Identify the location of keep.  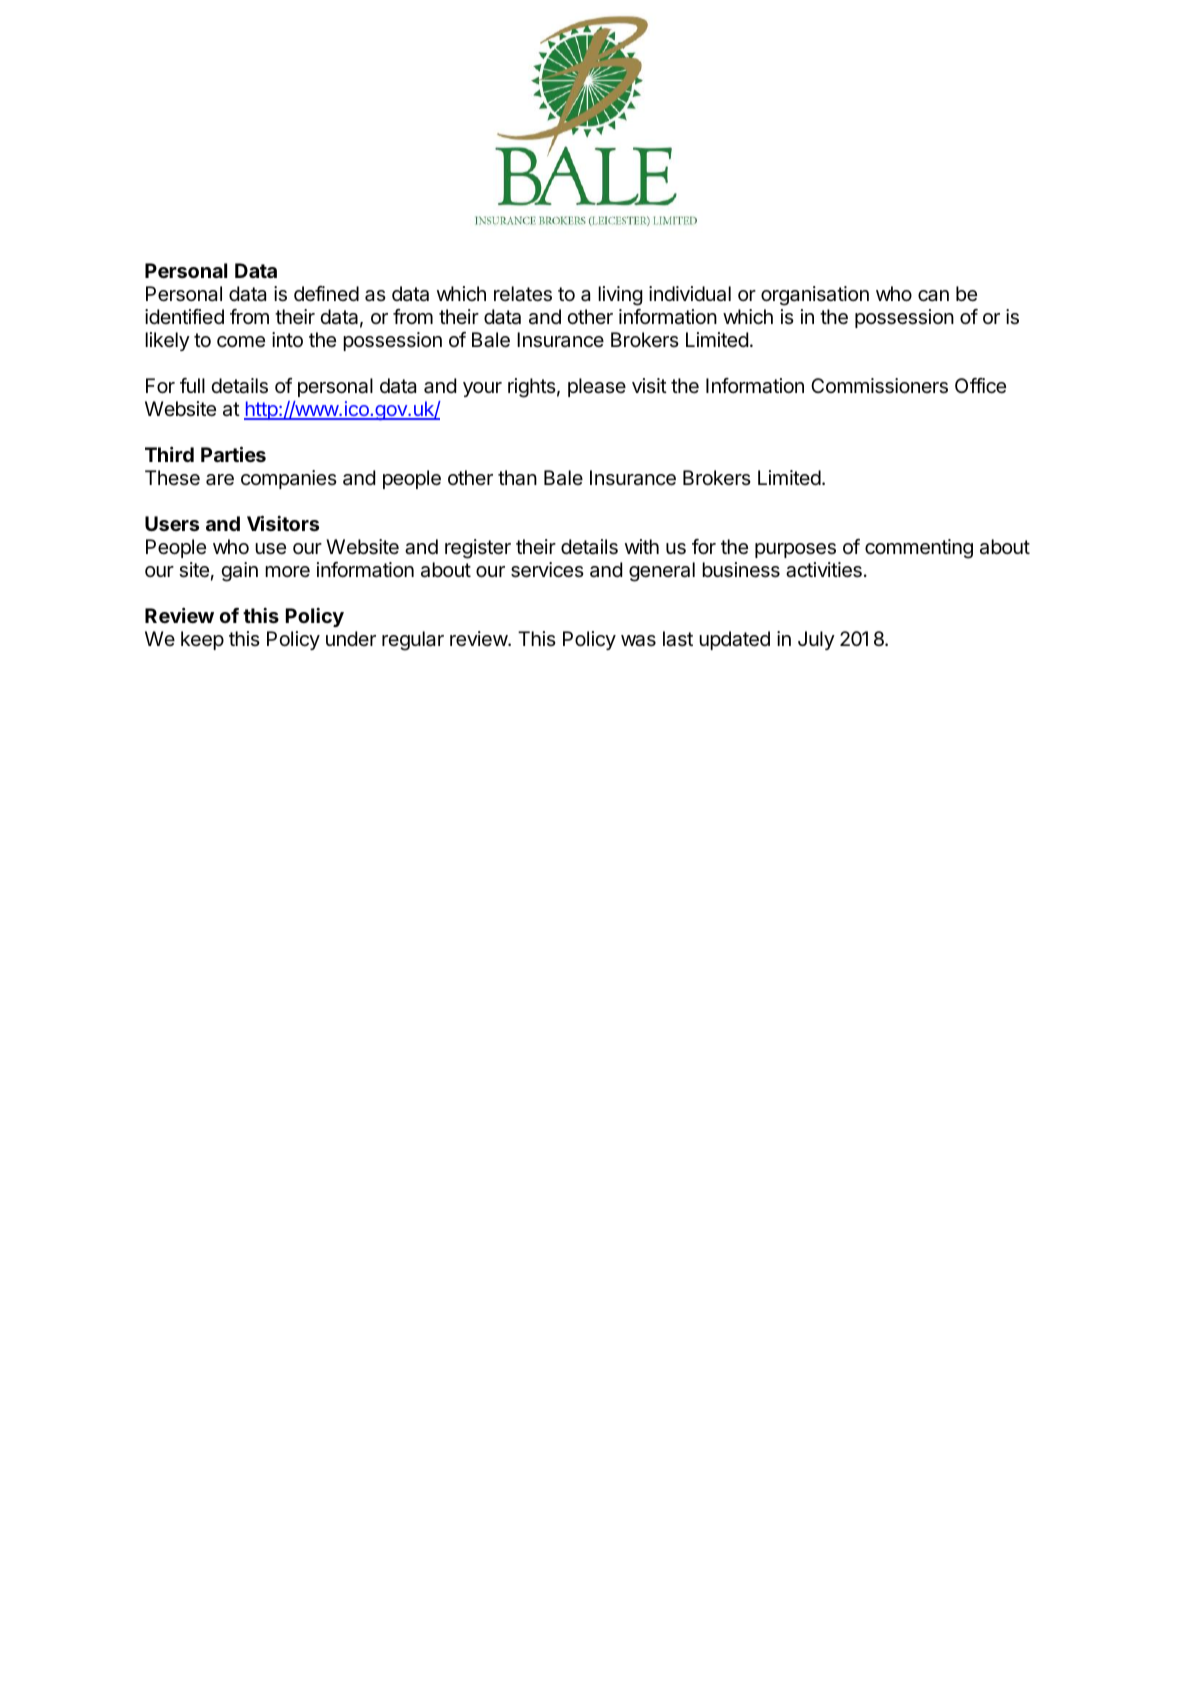
(202, 640).
